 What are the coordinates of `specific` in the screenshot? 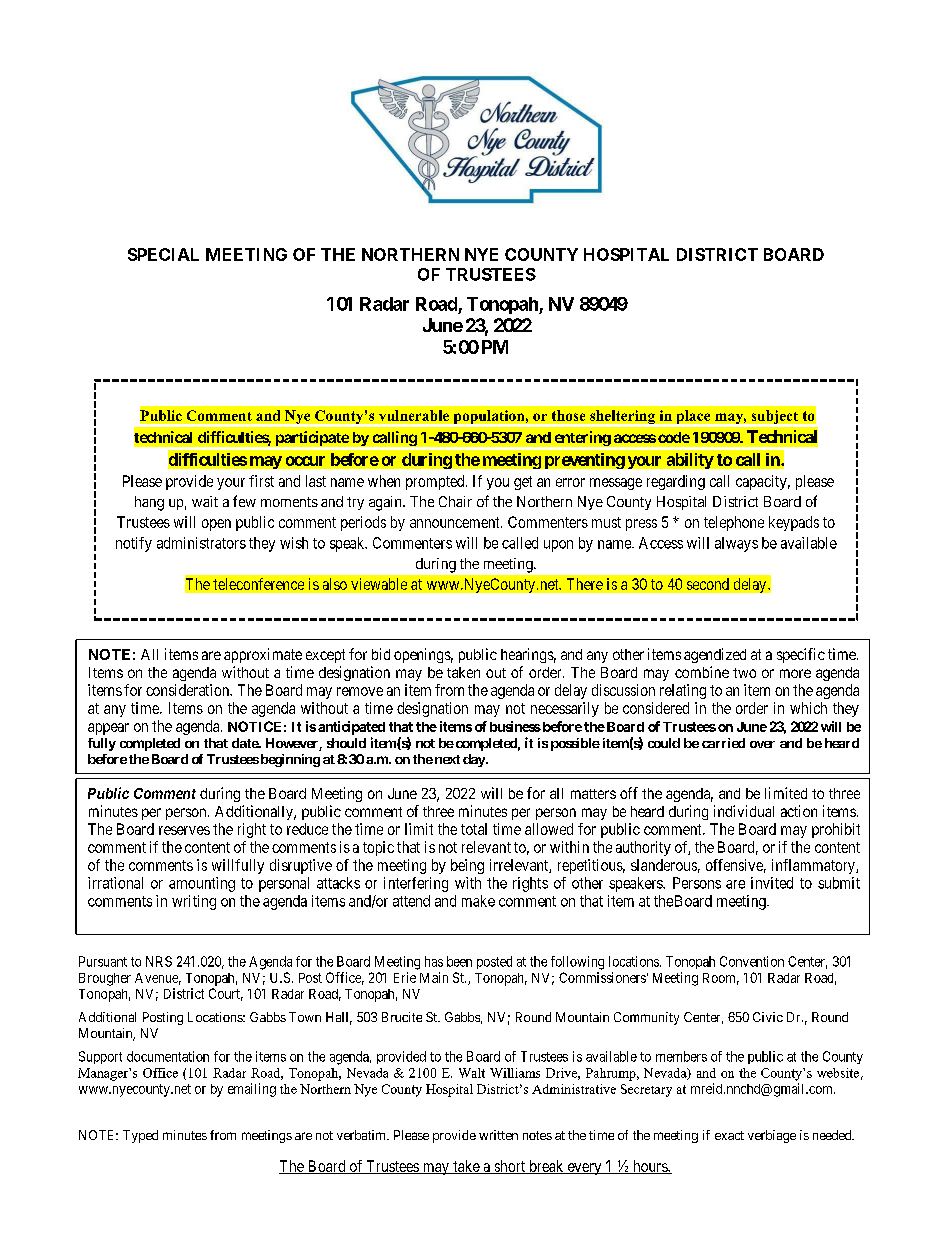 It's located at (801, 655).
